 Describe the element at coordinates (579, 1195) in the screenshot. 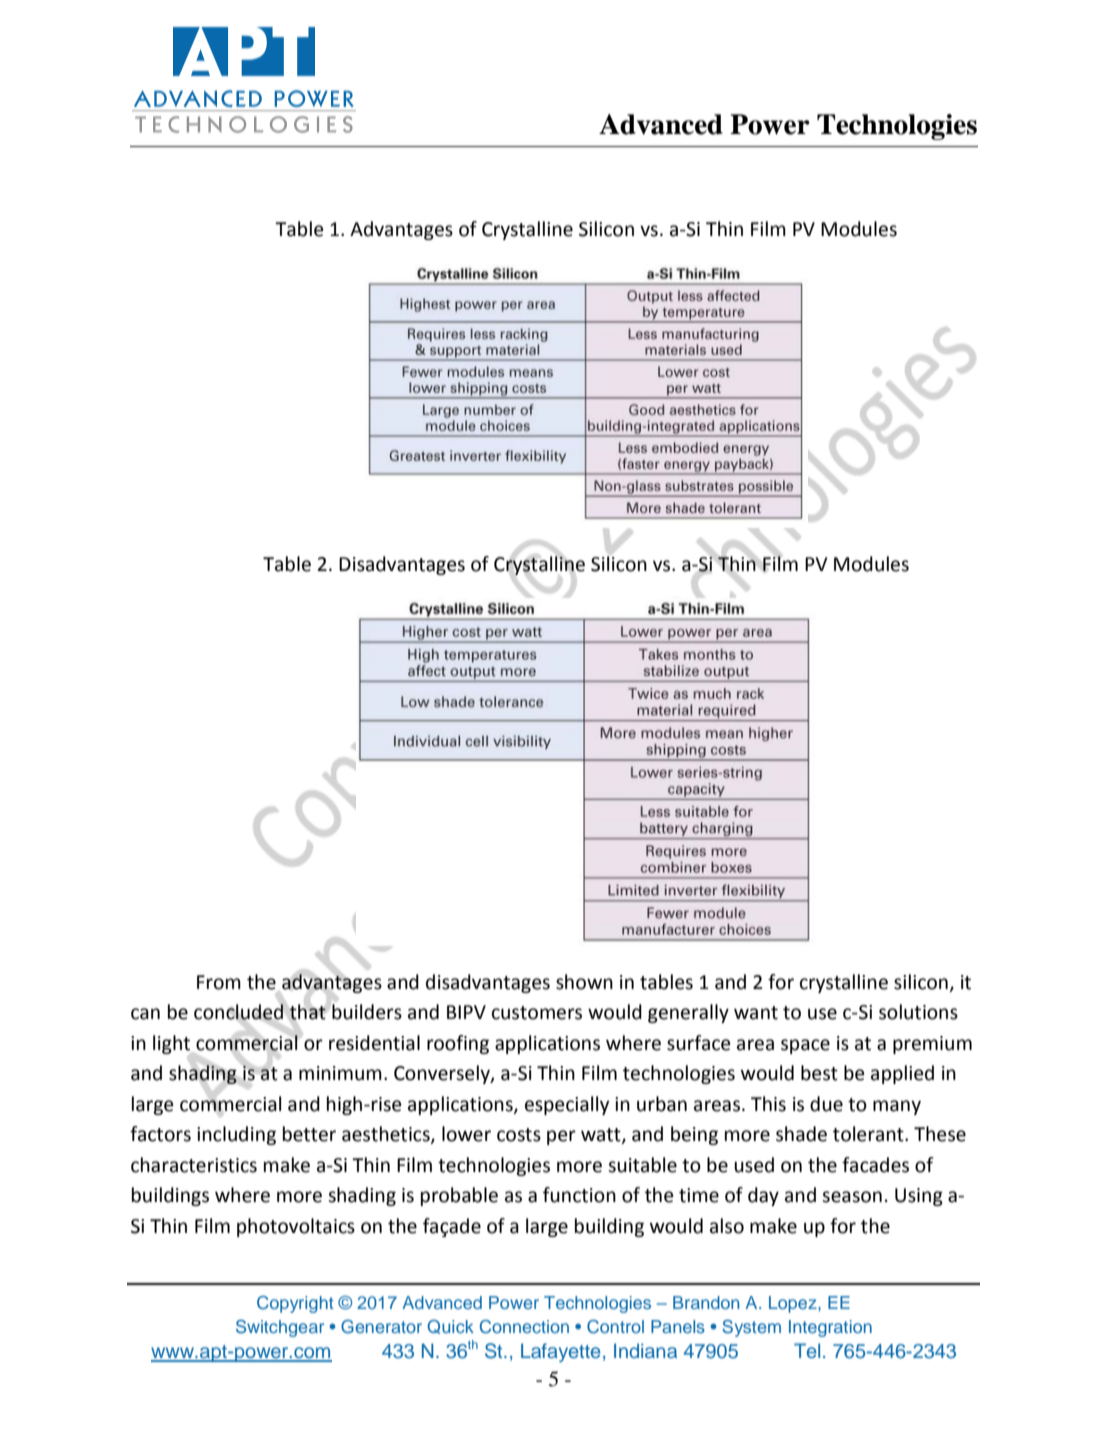

I see `function` at that location.
